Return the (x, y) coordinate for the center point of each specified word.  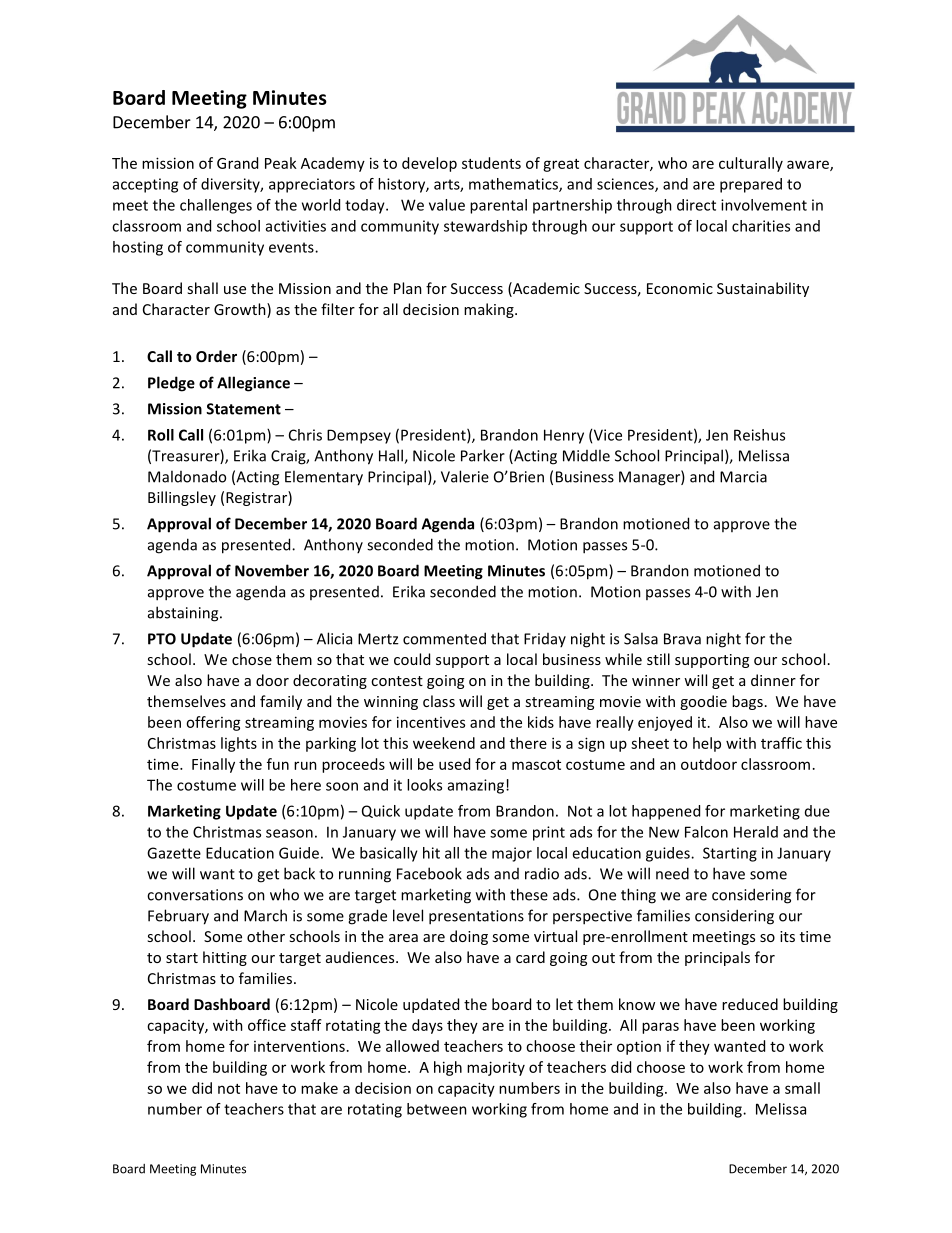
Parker (483, 455)
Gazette (174, 853)
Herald (756, 832)
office (267, 1025)
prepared (751, 185)
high (448, 1068)
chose (252, 659)
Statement (243, 409)
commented (444, 638)
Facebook (429, 873)
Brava (682, 639)
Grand (237, 163)
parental (498, 206)
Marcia (743, 477)
